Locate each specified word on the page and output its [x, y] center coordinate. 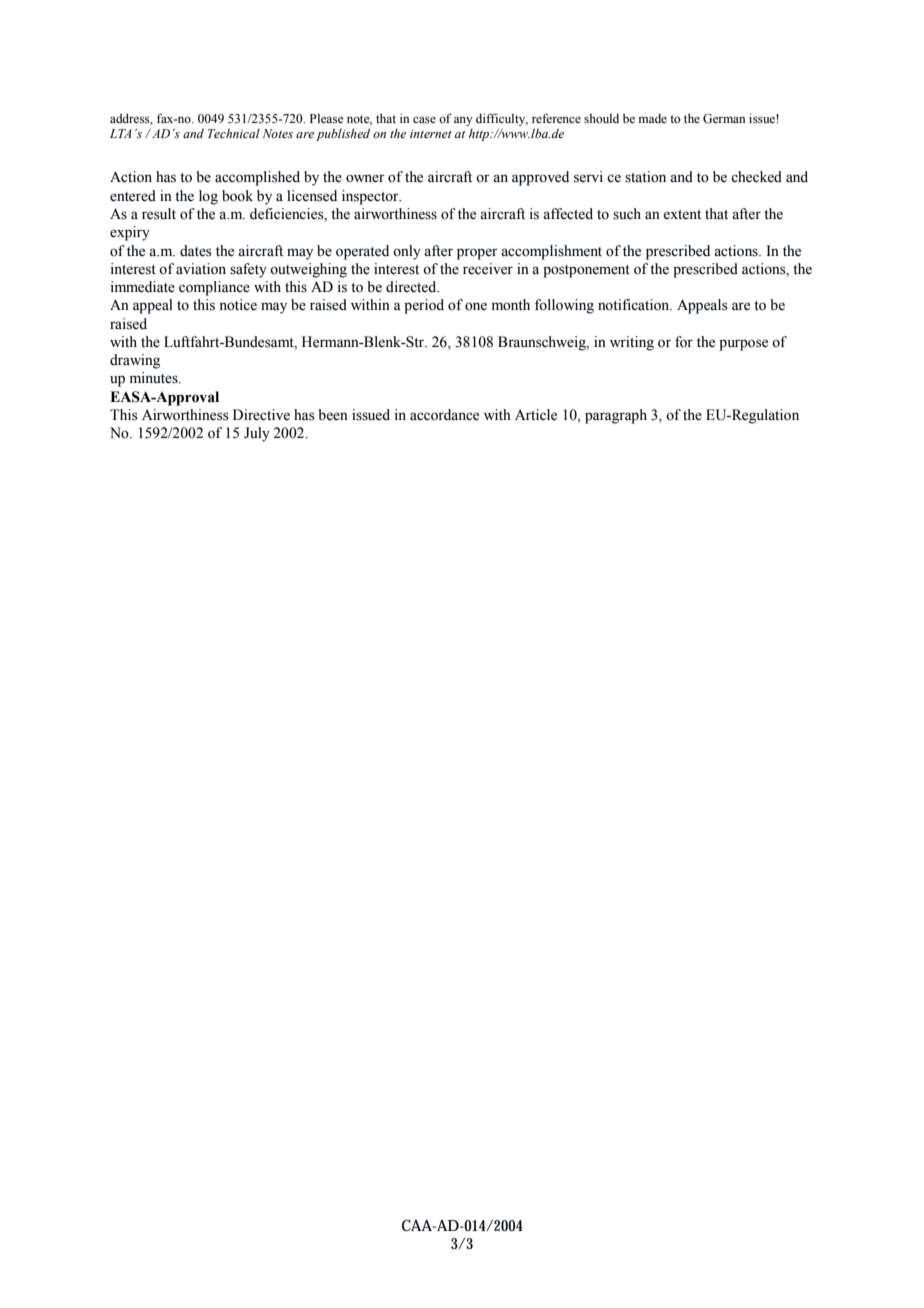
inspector [371, 197]
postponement [586, 271]
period [424, 306]
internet [431, 134]
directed [412, 287]
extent [682, 215]
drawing [135, 361]
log [208, 197]
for [684, 342]
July [257, 434]
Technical [234, 133]
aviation [201, 269]
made [653, 118]
